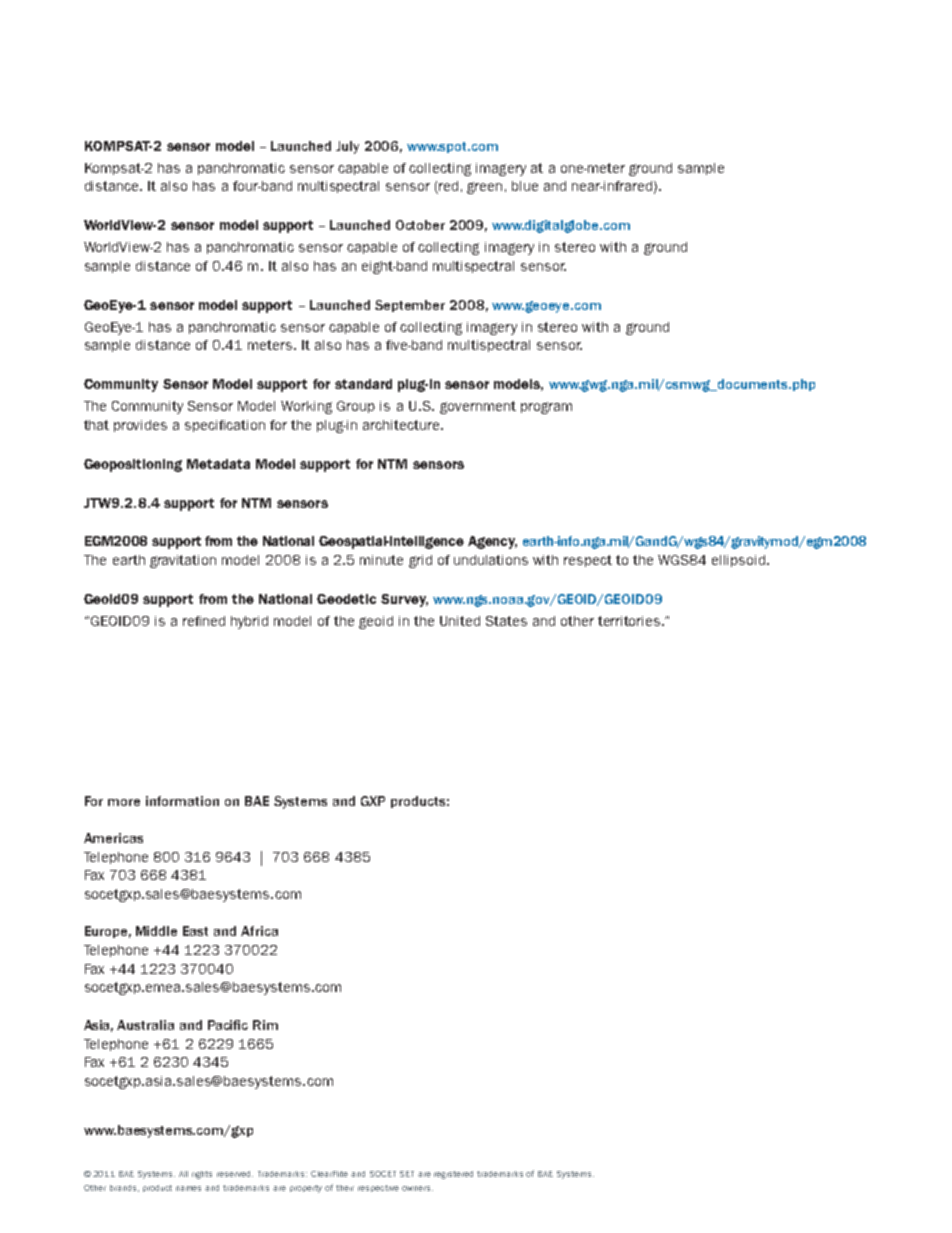 The width and height of the screenshot is (952, 1233). What do you see at coordinates (460, 621) in the screenshot?
I see `United` at bounding box center [460, 621].
